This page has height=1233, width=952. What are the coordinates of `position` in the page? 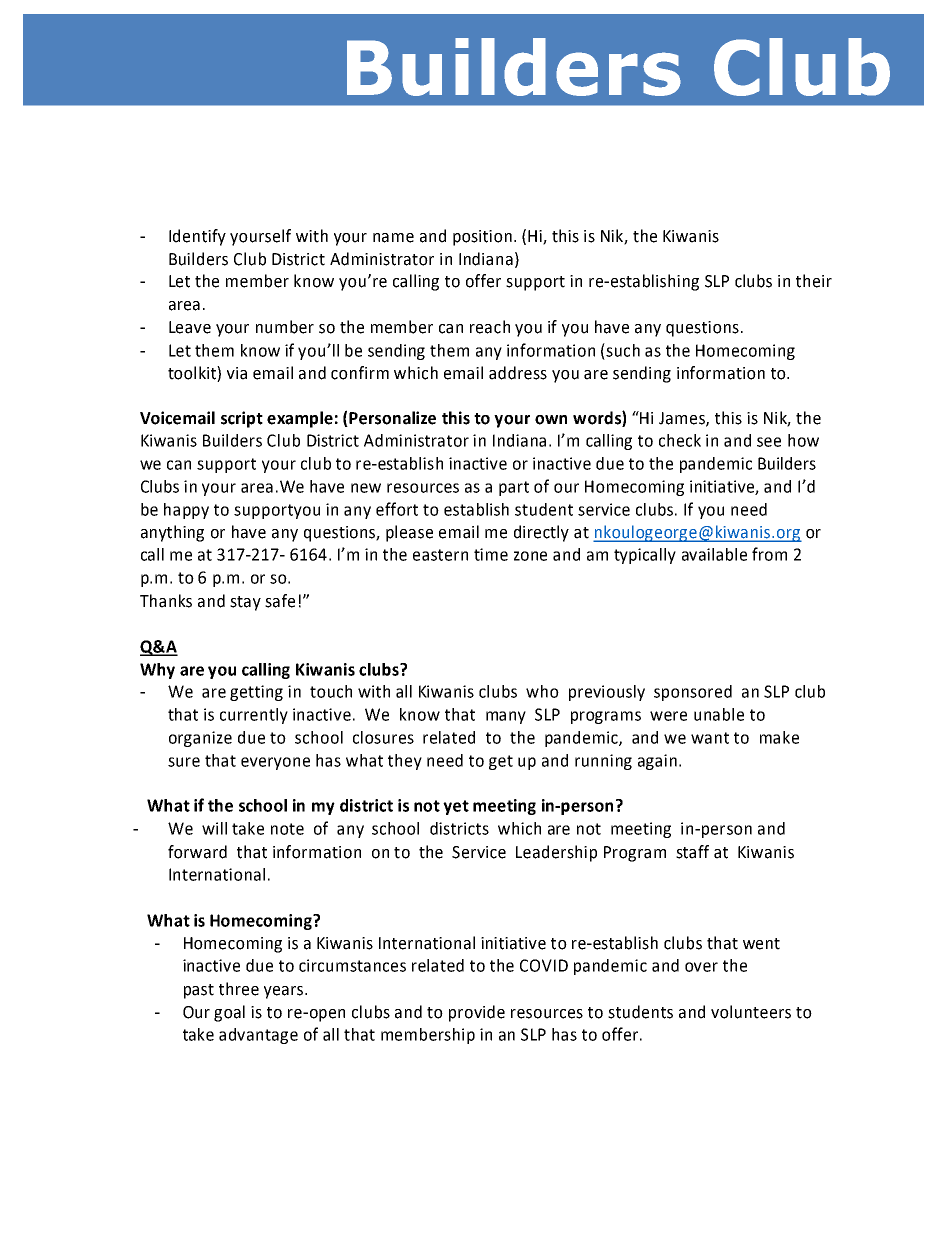 It's located at (482, 238).
